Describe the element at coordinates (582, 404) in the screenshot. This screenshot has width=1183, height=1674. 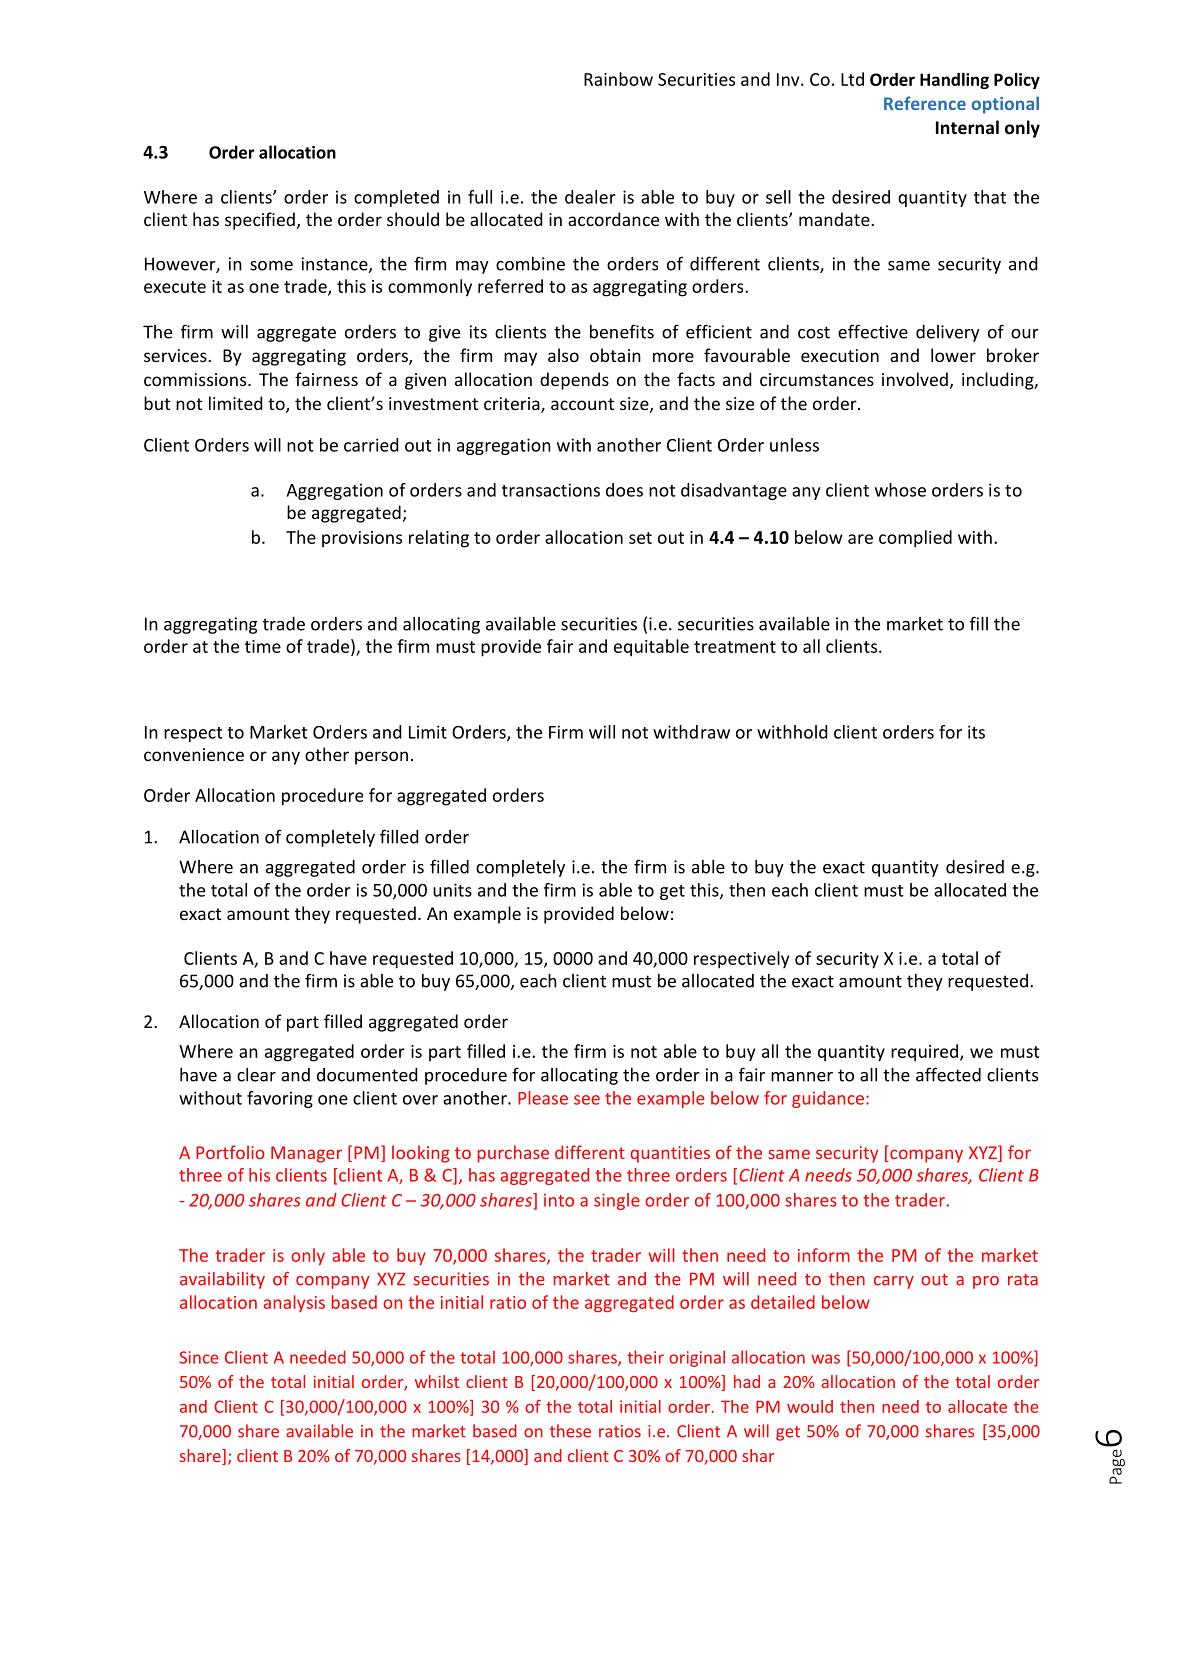
I see `account` at that location.
